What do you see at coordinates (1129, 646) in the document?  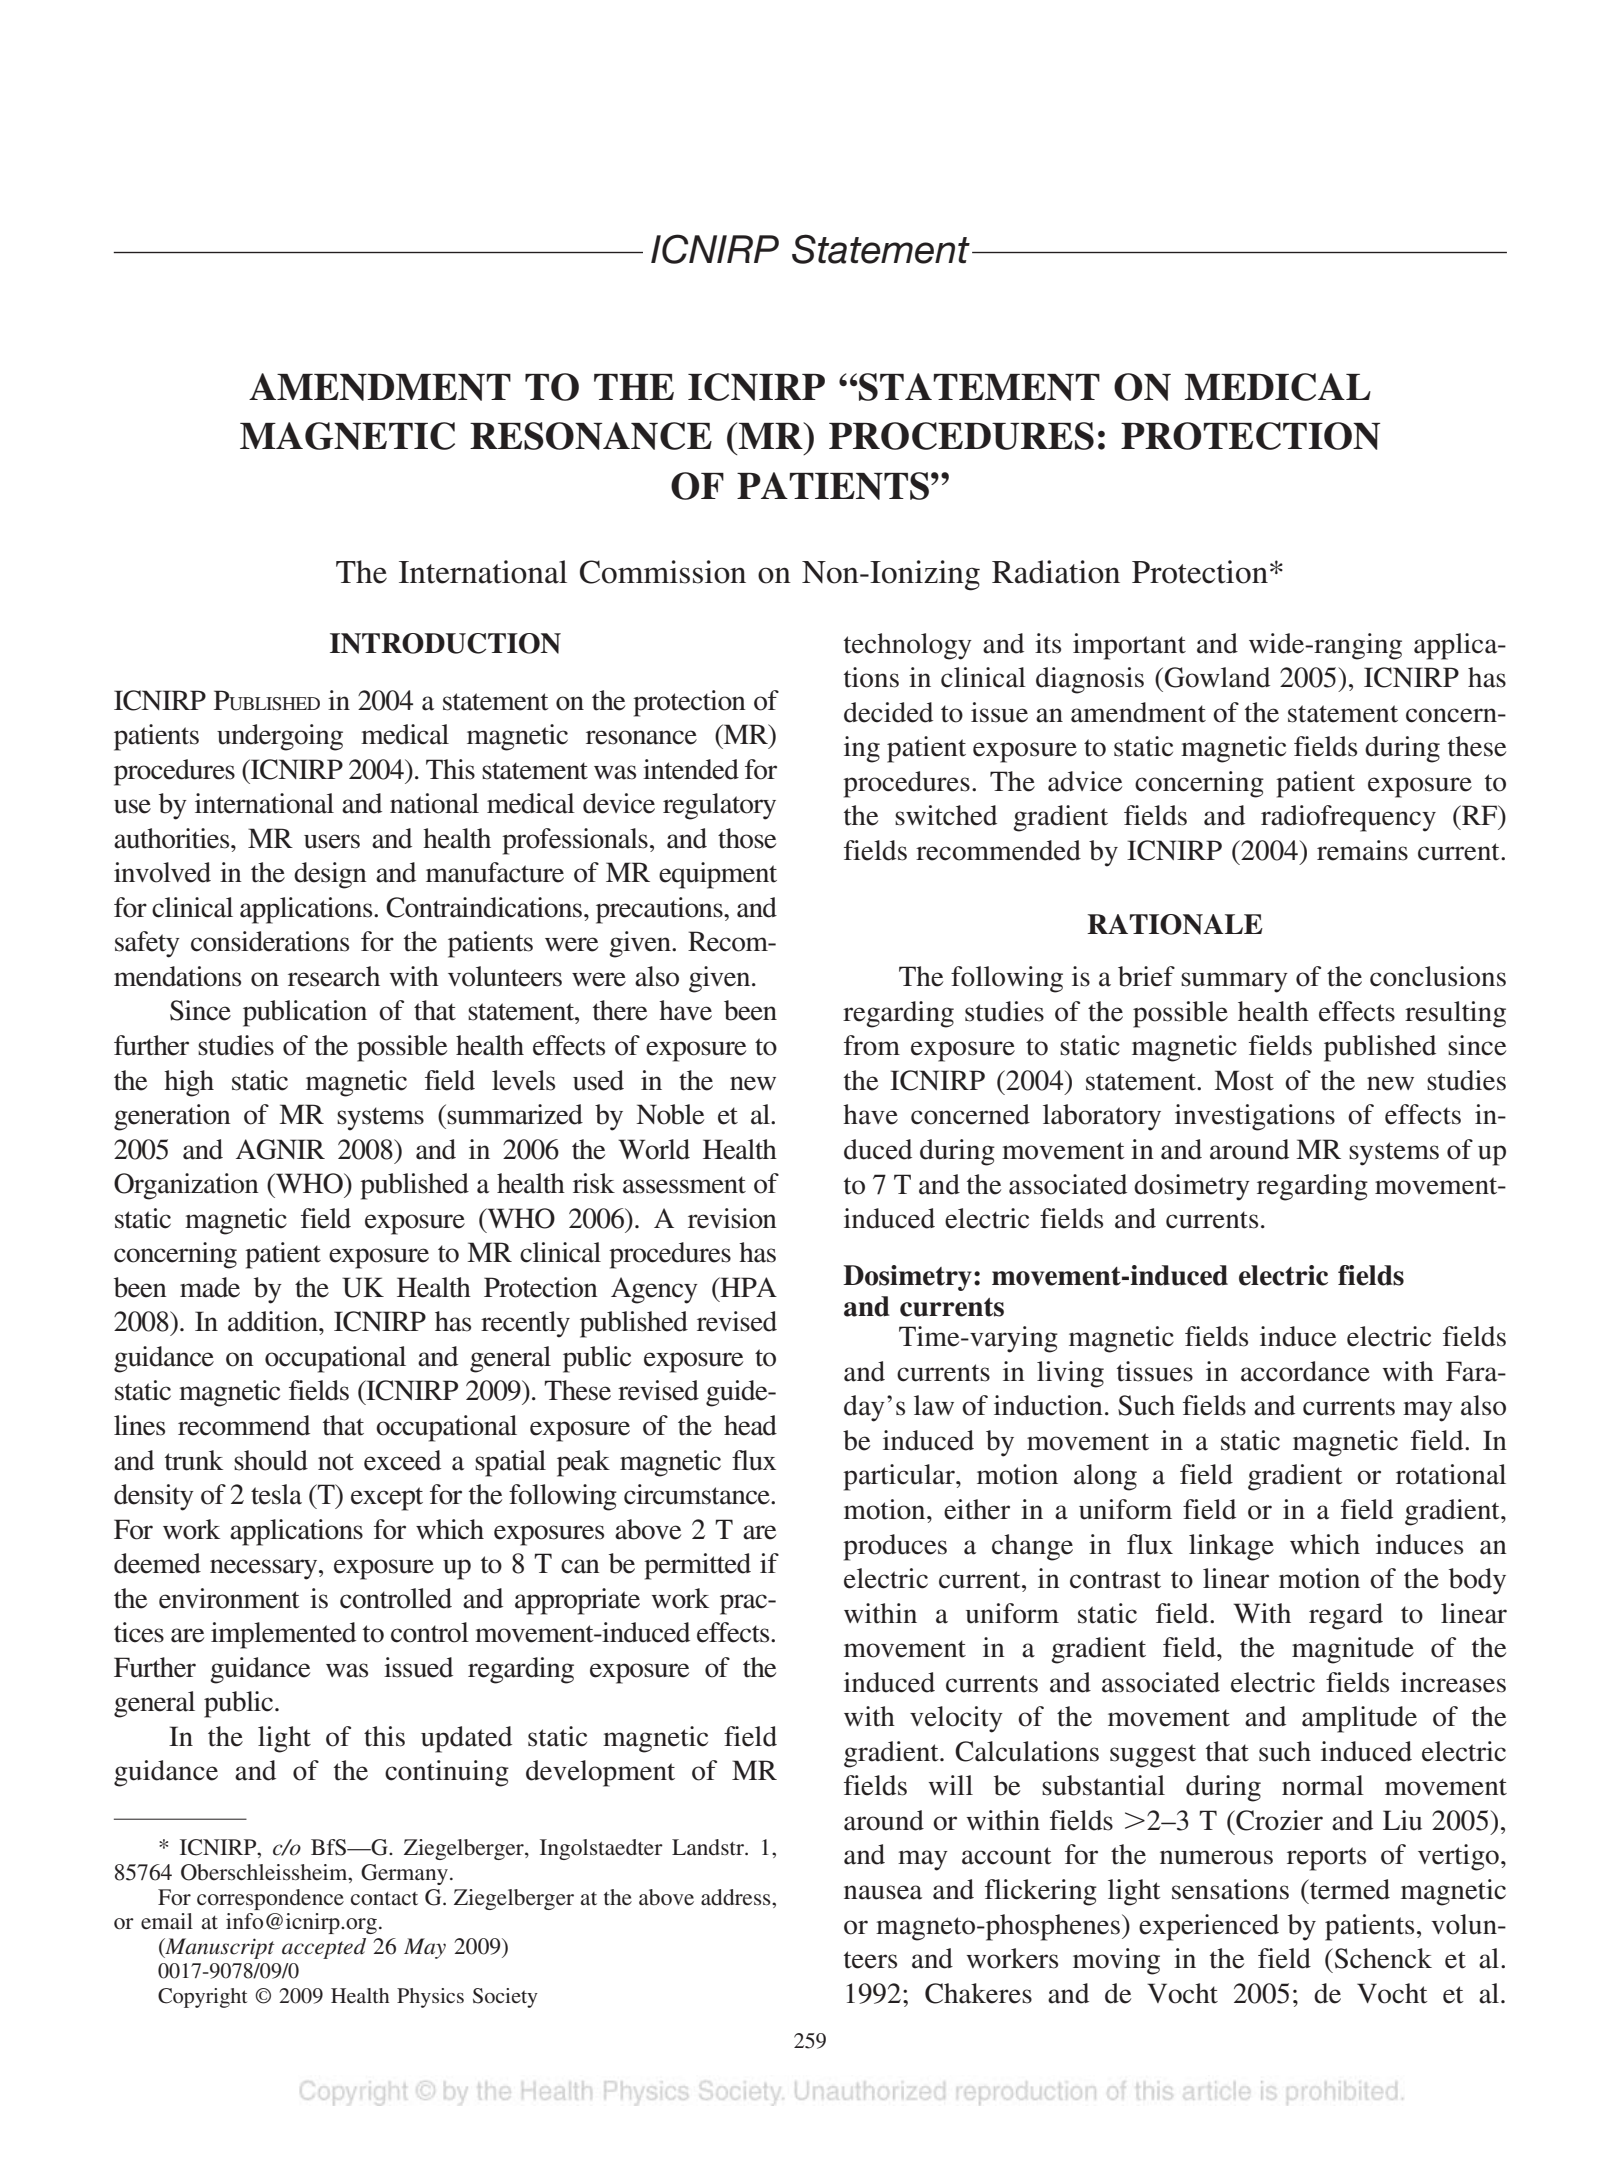 I see `important` at bounding box center [1129, 646].
